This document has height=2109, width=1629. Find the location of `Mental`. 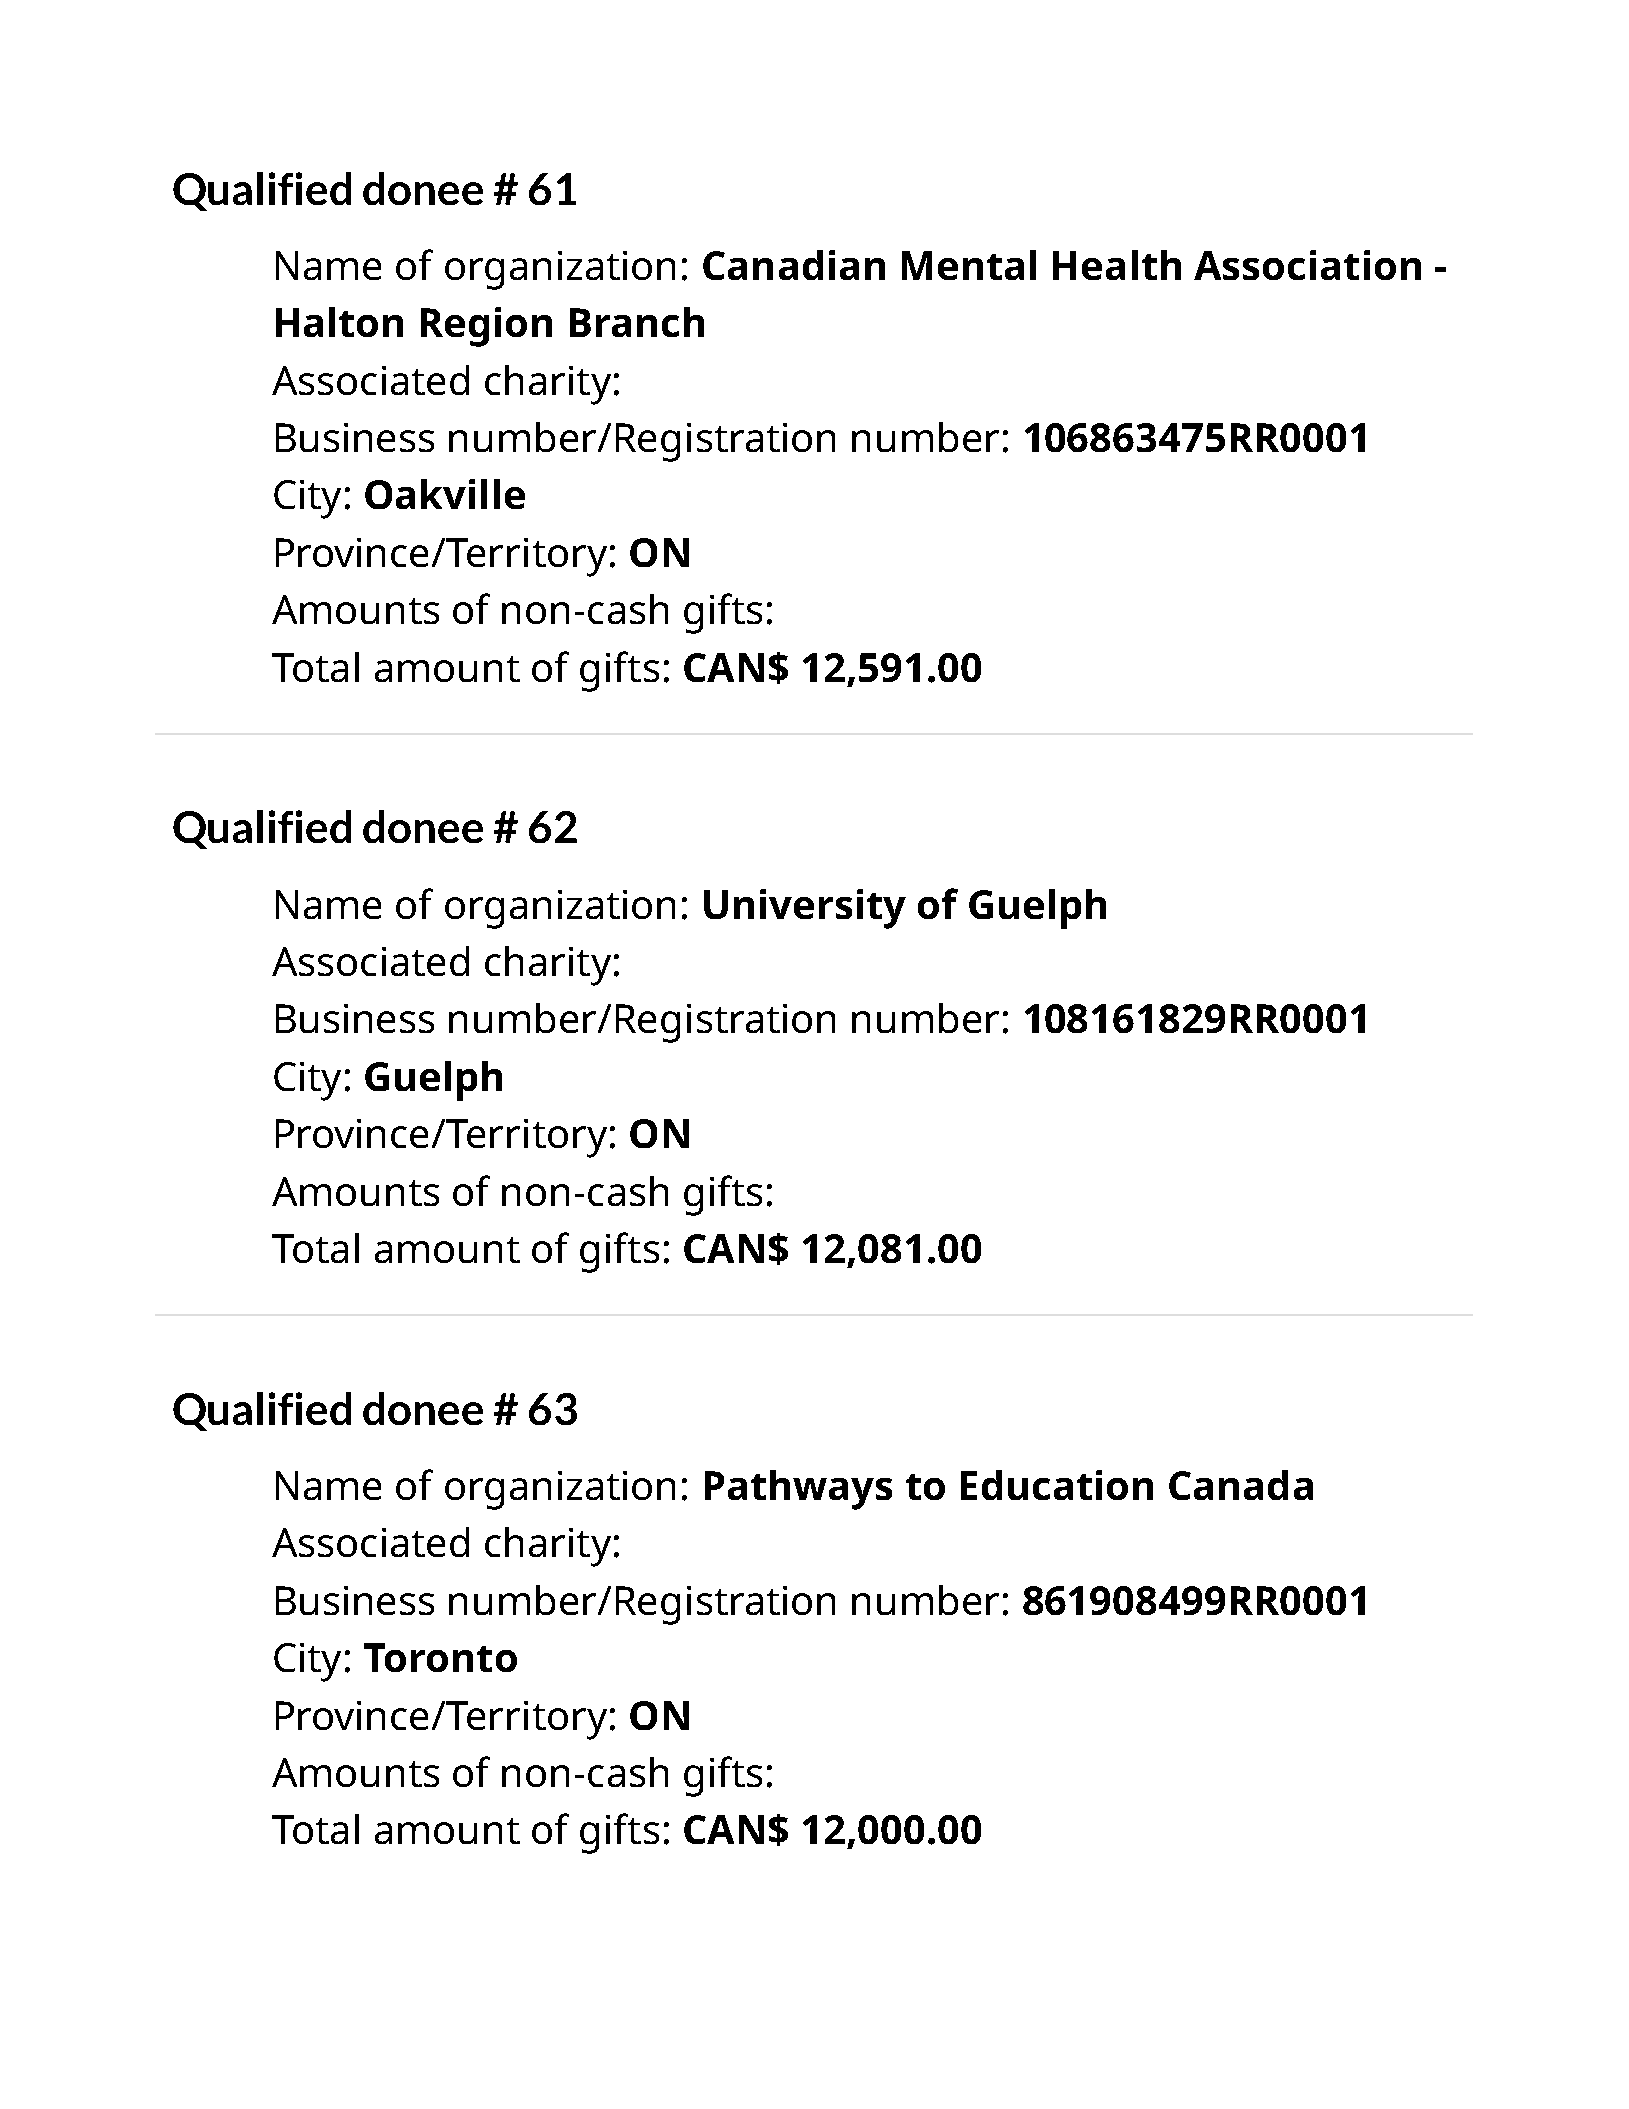

Mental is located at coordinates (969, 265).
